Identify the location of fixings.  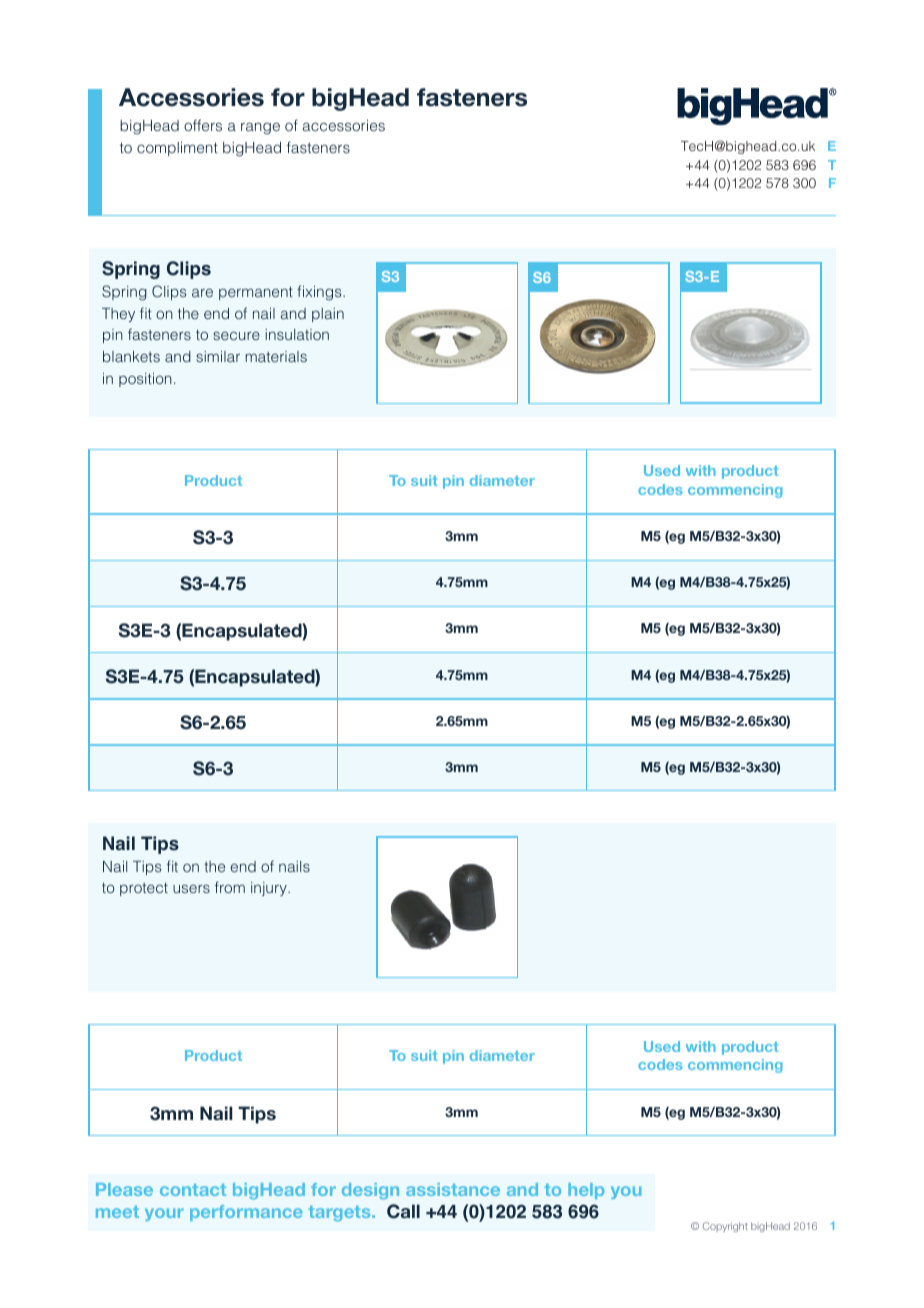
(320, 293).
